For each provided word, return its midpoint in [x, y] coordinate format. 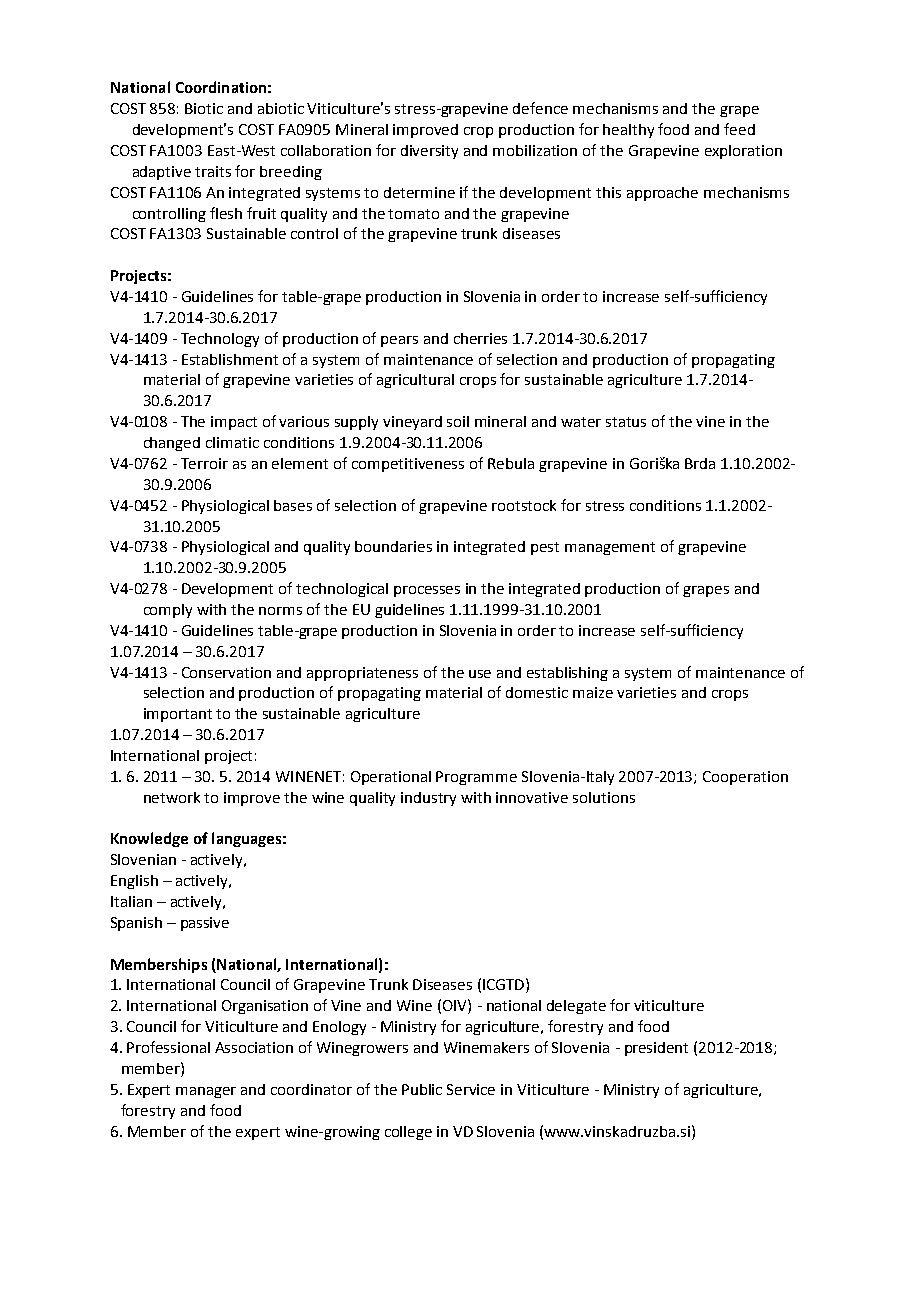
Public [422, 1089]
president [656, 1049]
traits [213, 171]
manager [206, 1092]
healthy [628, 131]
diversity [429, 152]
